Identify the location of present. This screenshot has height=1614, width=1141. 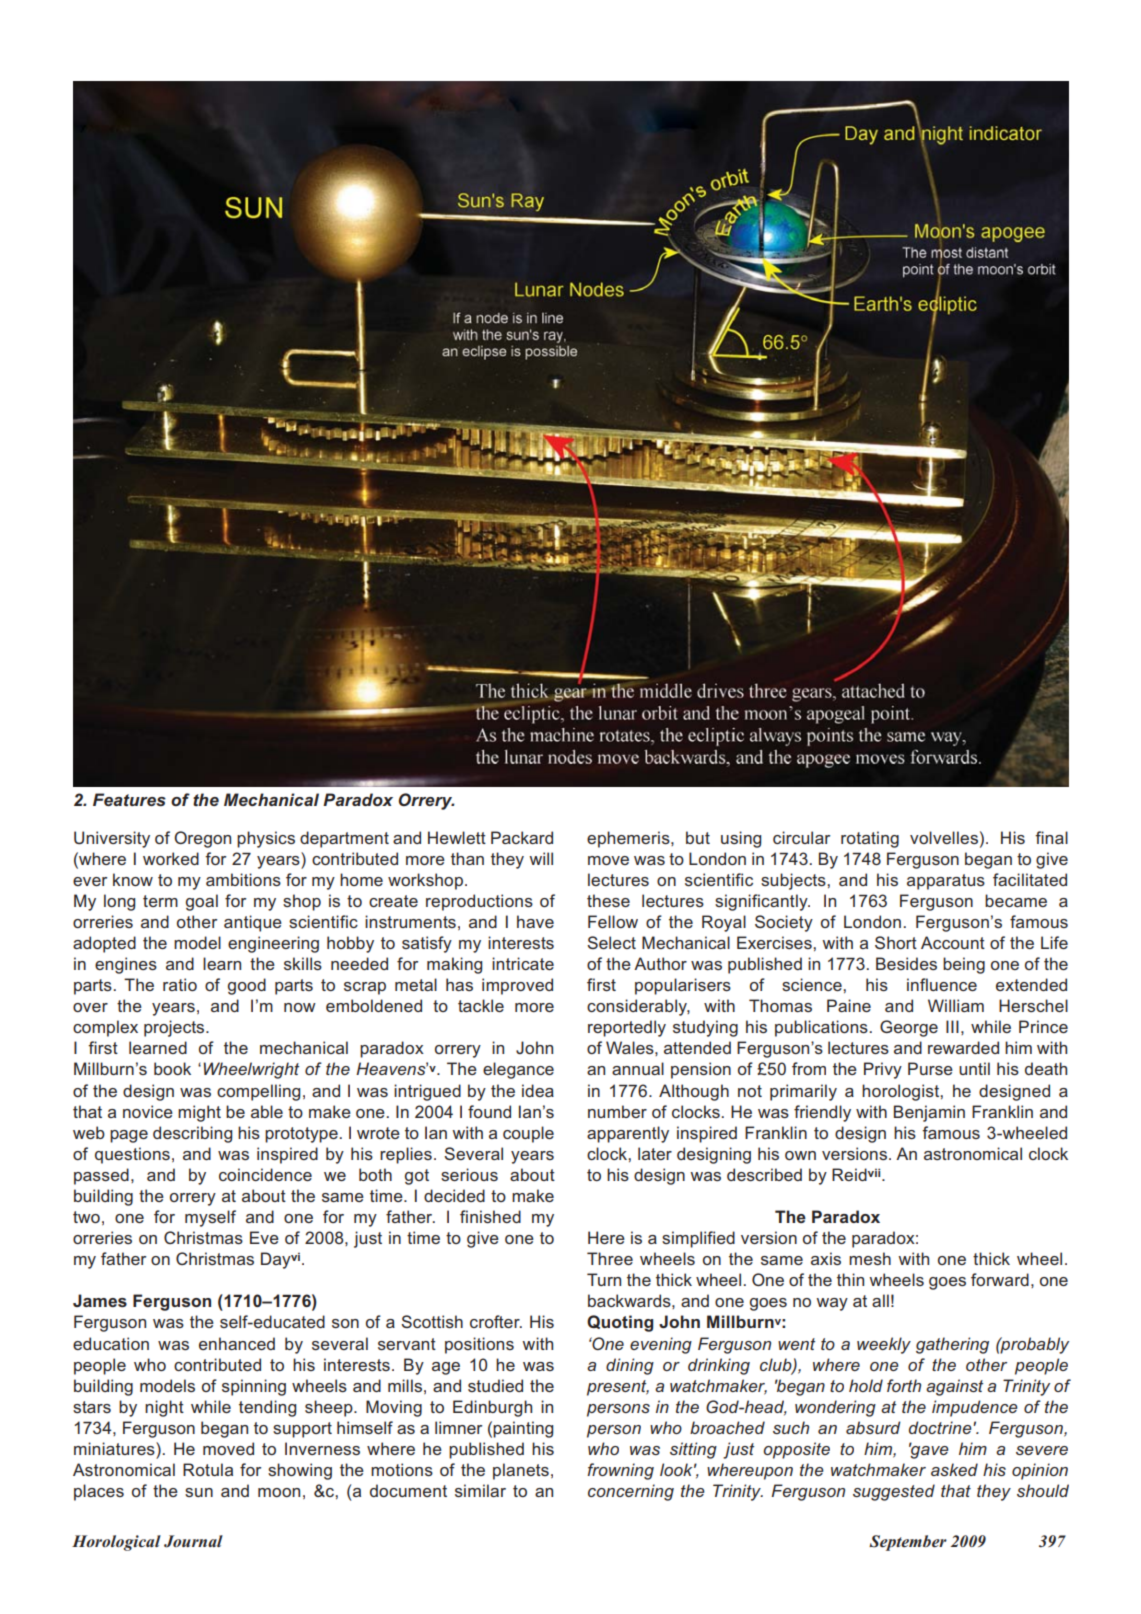
(618, 1388).
